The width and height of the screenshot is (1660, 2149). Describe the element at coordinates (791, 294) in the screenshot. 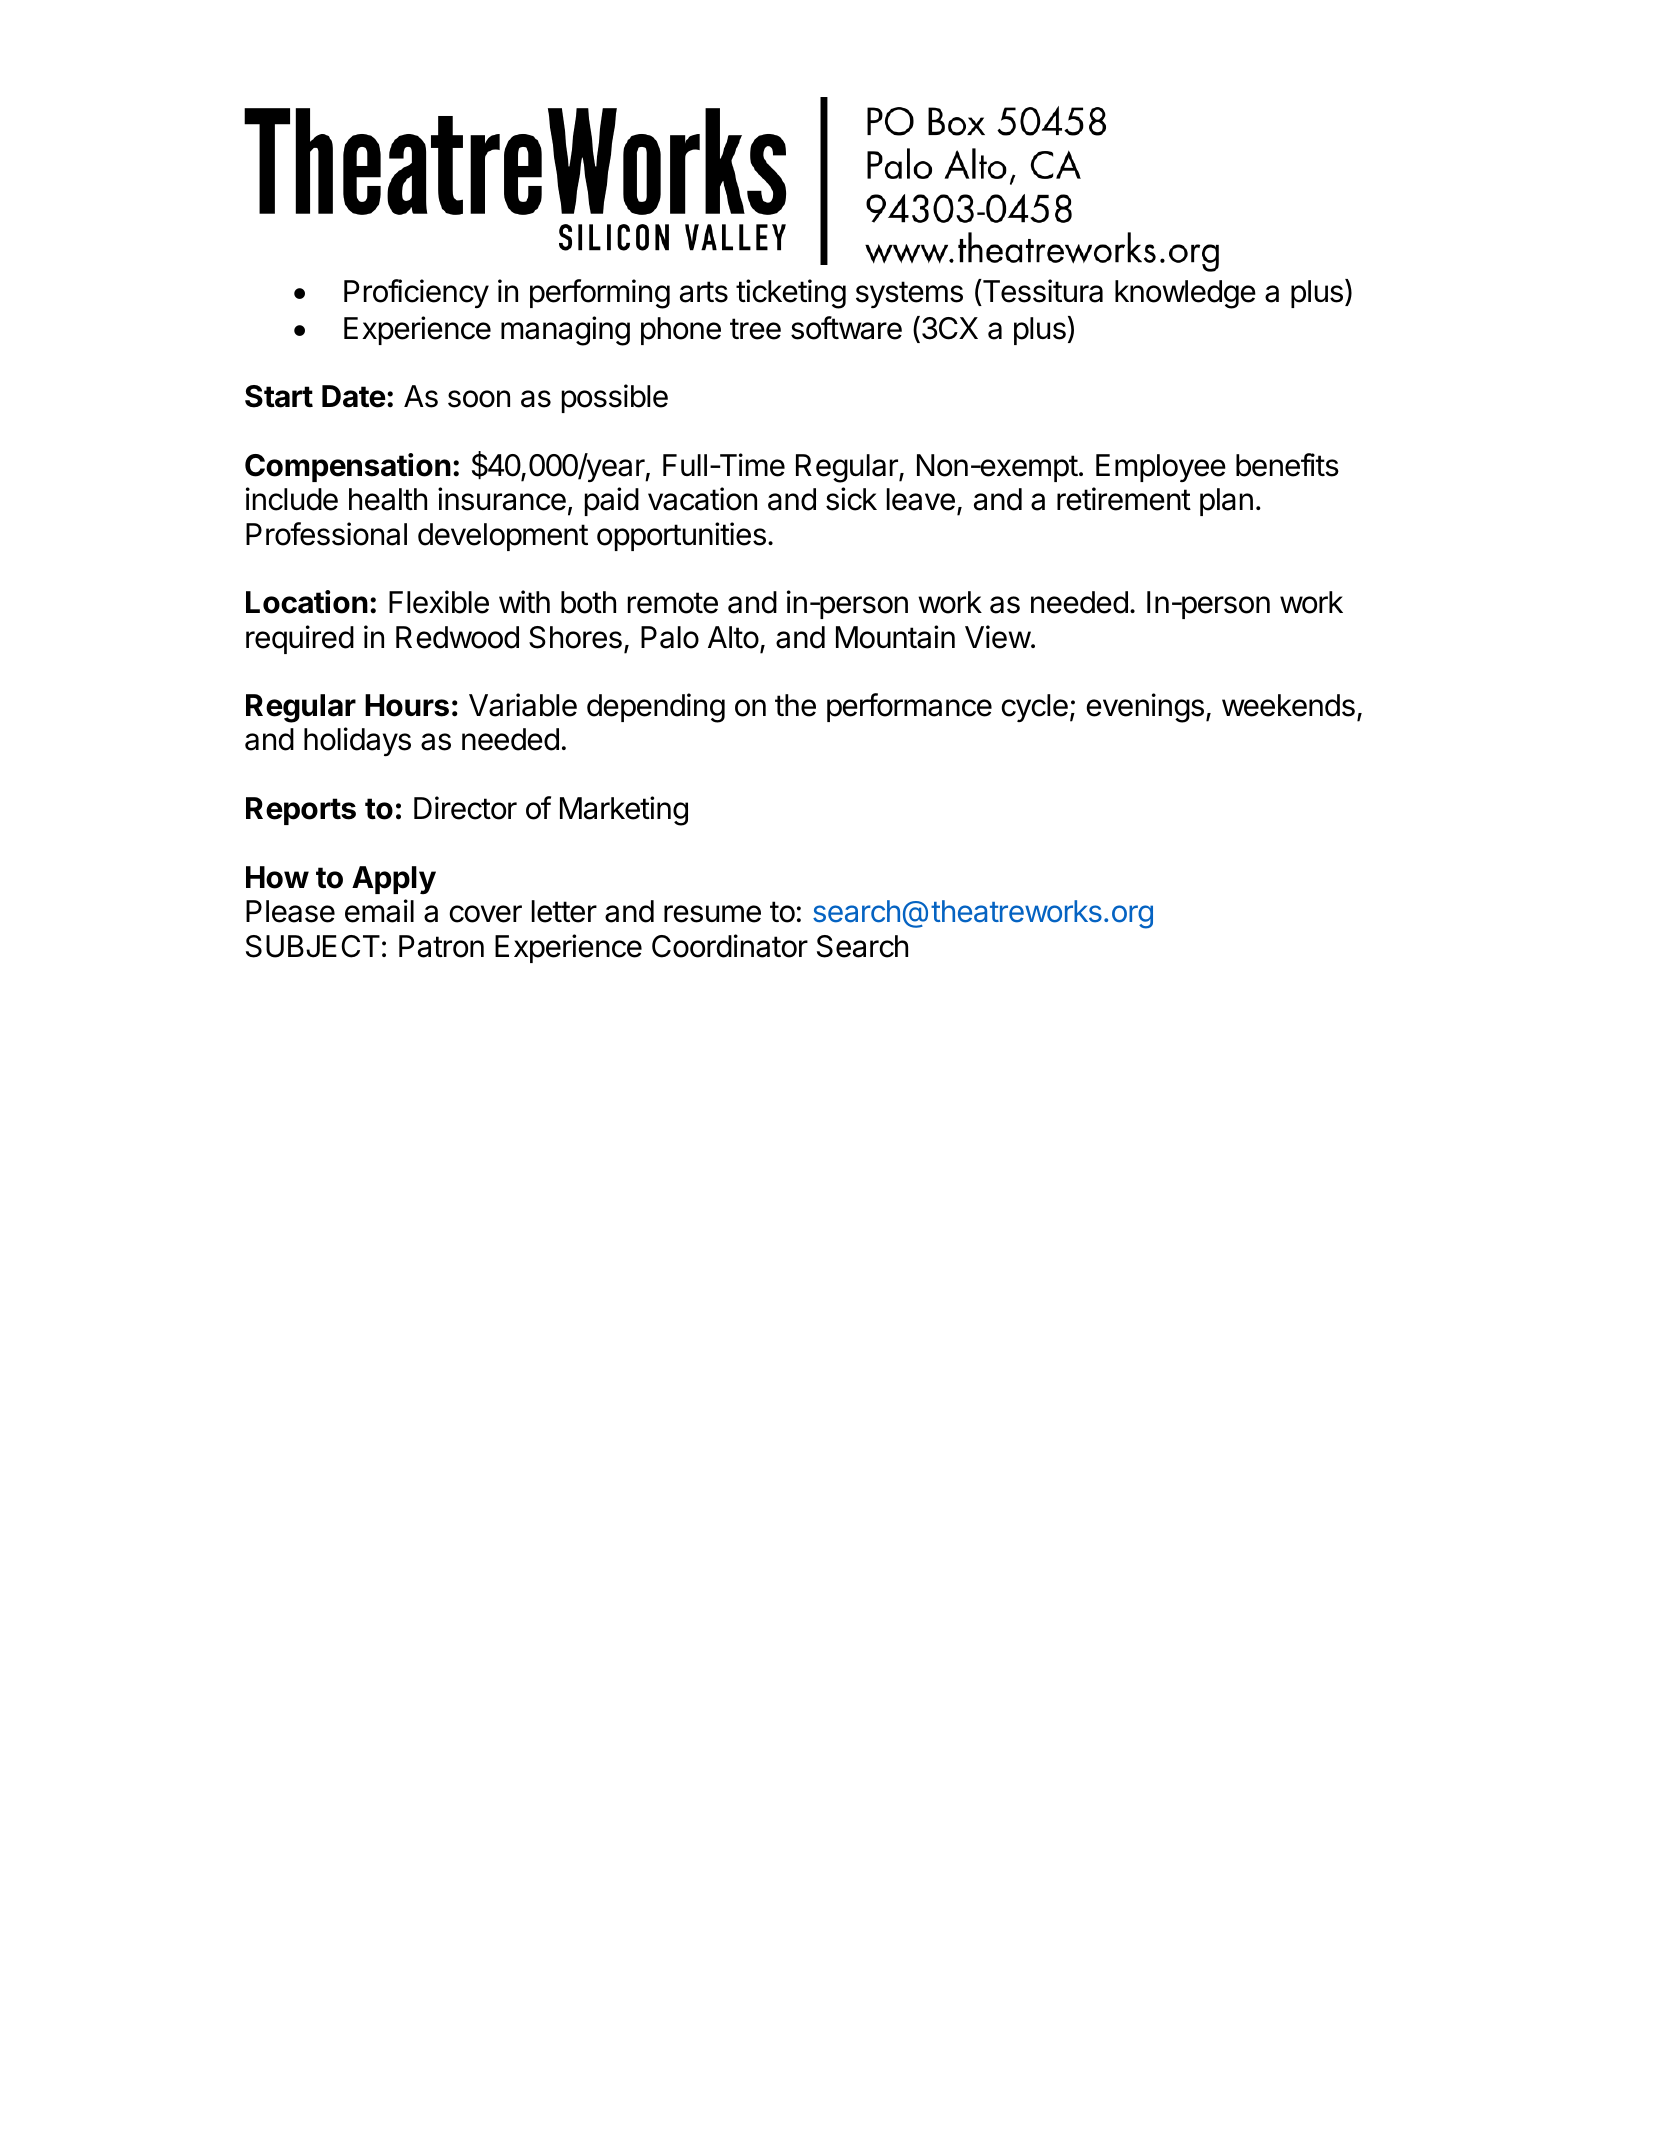

I see `ticketing` at that location.
